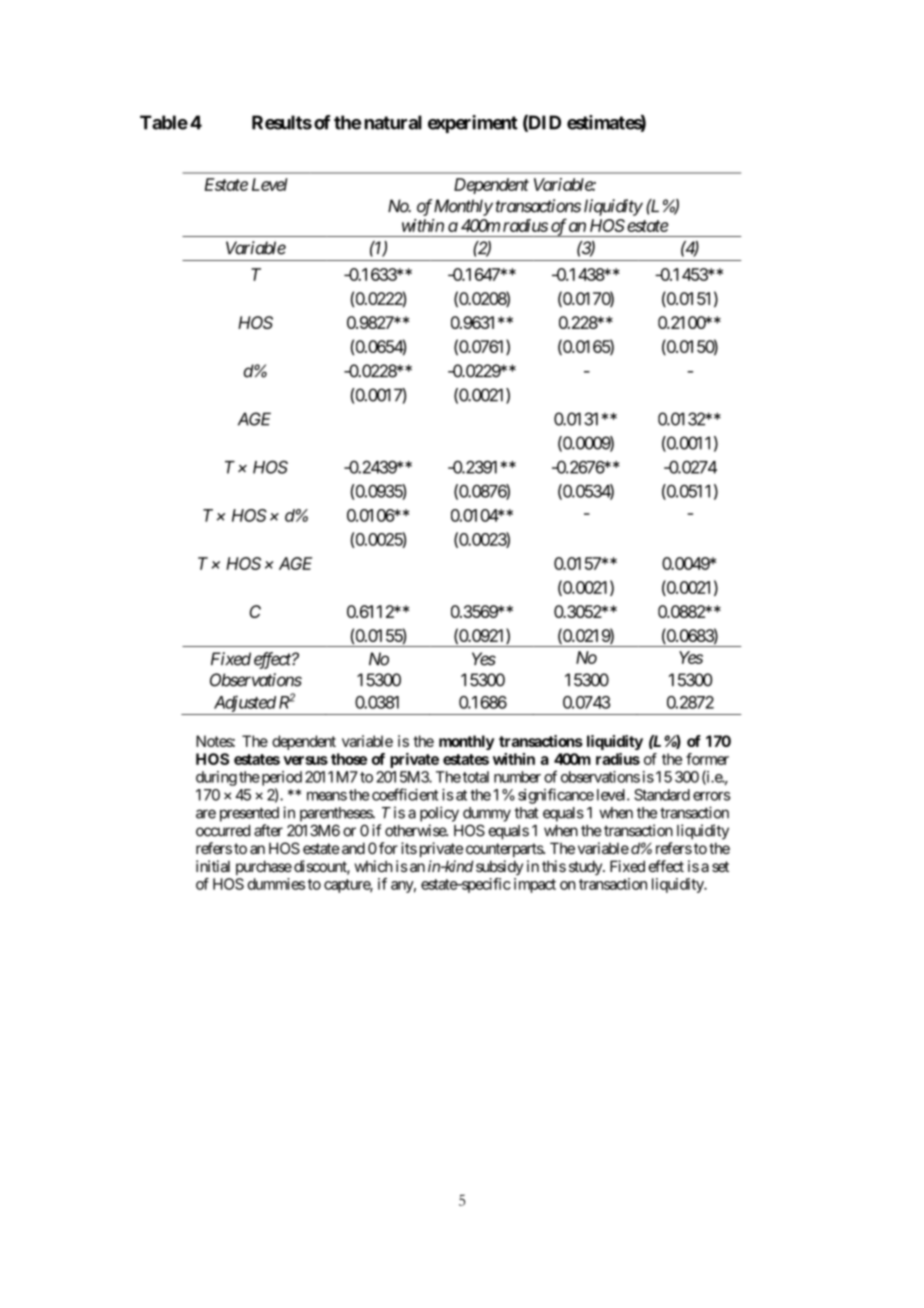 The image size is (924, 1308). What do you see at coordinates (720, 866) in the image?
I see `set` at bounding box center [720, 866].
